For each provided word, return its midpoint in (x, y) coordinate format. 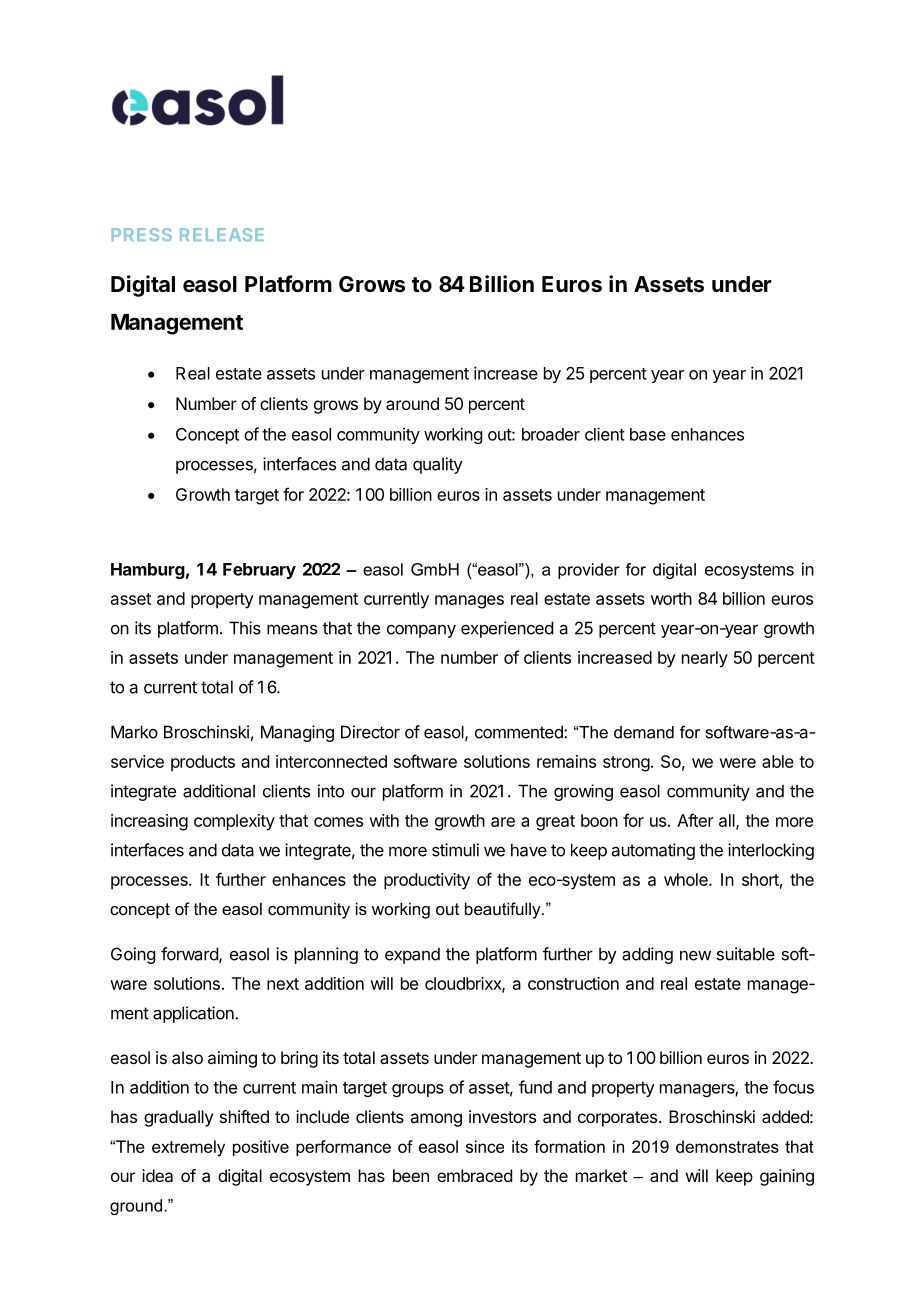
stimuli (455, 850)
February (259, 571)
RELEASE (222, 234)
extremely (188, 1148)
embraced (474, 1175)
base (648, 434)
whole (687, 879)
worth (671, 598)
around (412, 403)
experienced (507, 629)
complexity (234, 822)
